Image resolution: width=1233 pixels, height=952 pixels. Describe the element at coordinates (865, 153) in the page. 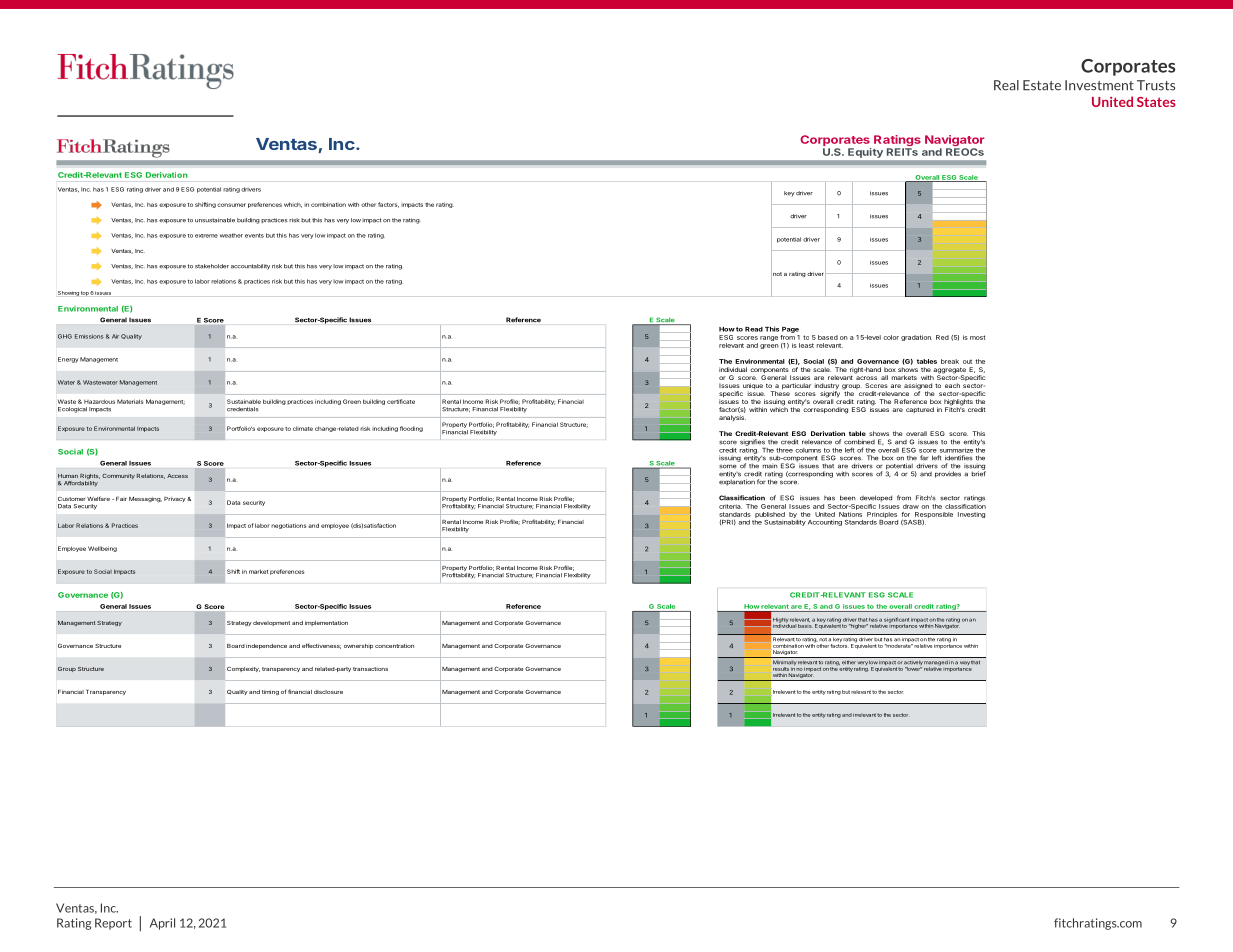

I see `Equity` at that location.
